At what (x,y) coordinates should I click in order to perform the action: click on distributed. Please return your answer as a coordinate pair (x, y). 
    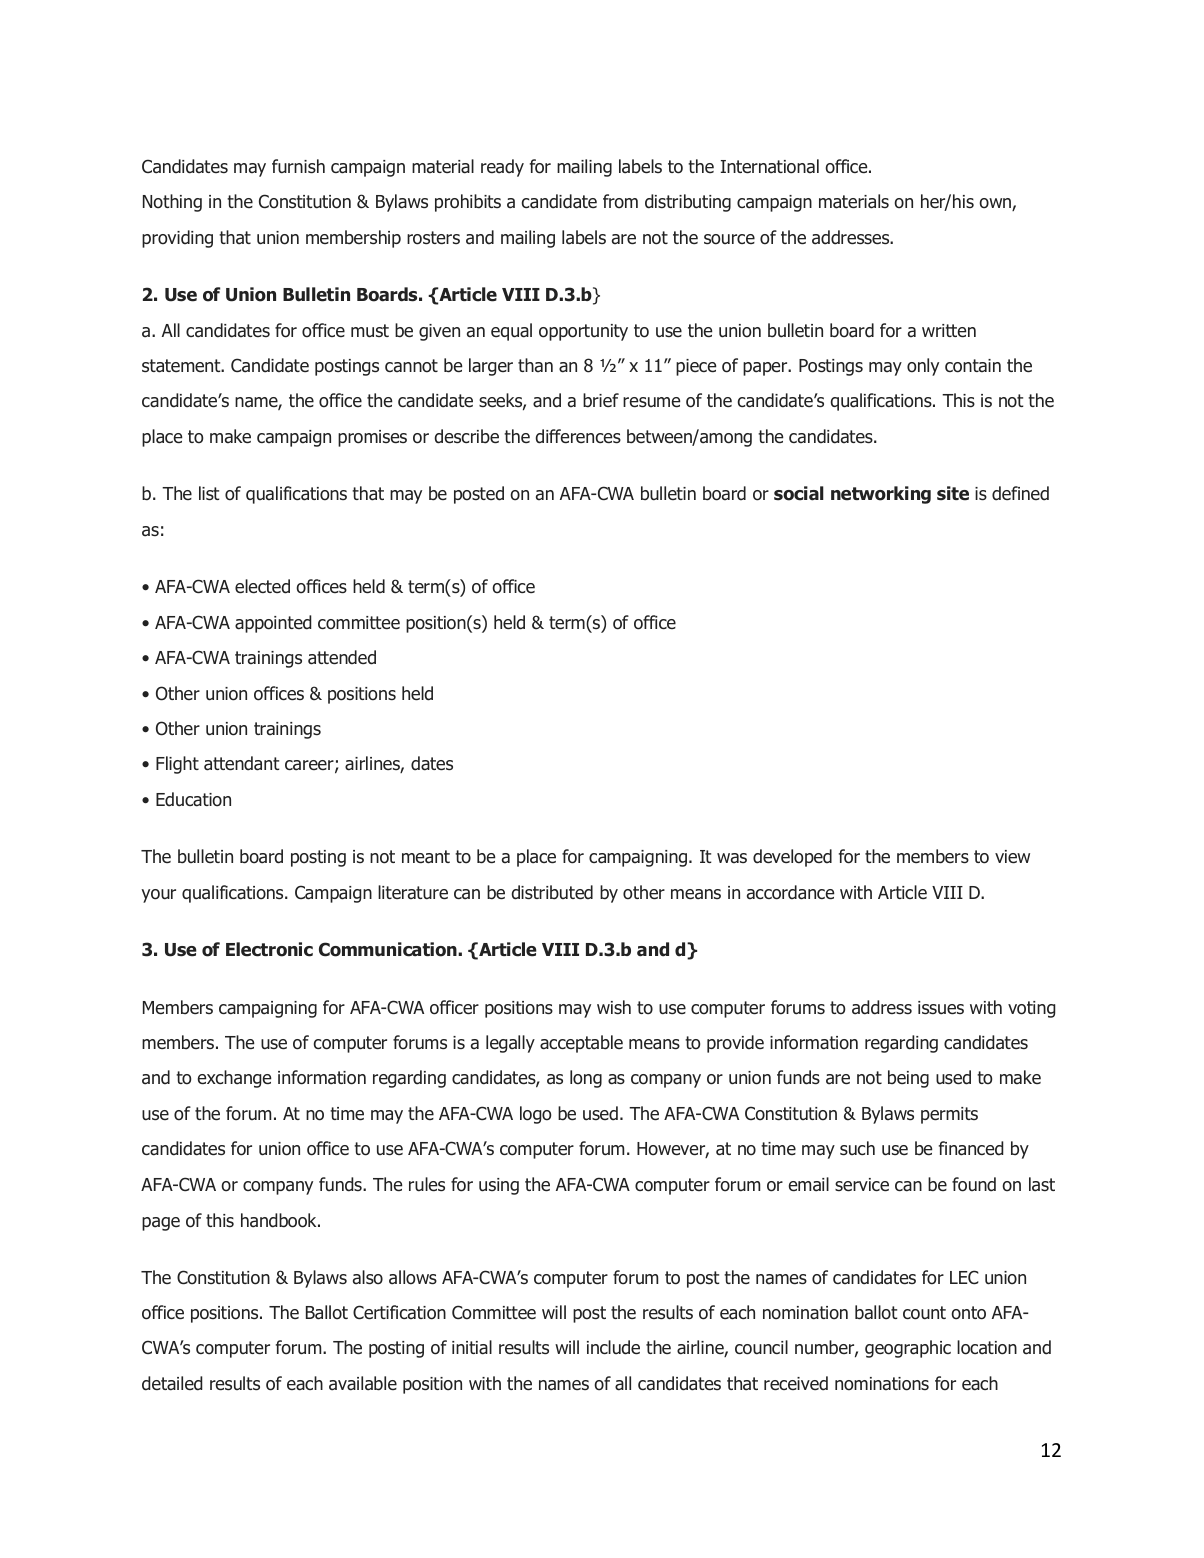
    Looking at the image, I should click on (552, 892).
